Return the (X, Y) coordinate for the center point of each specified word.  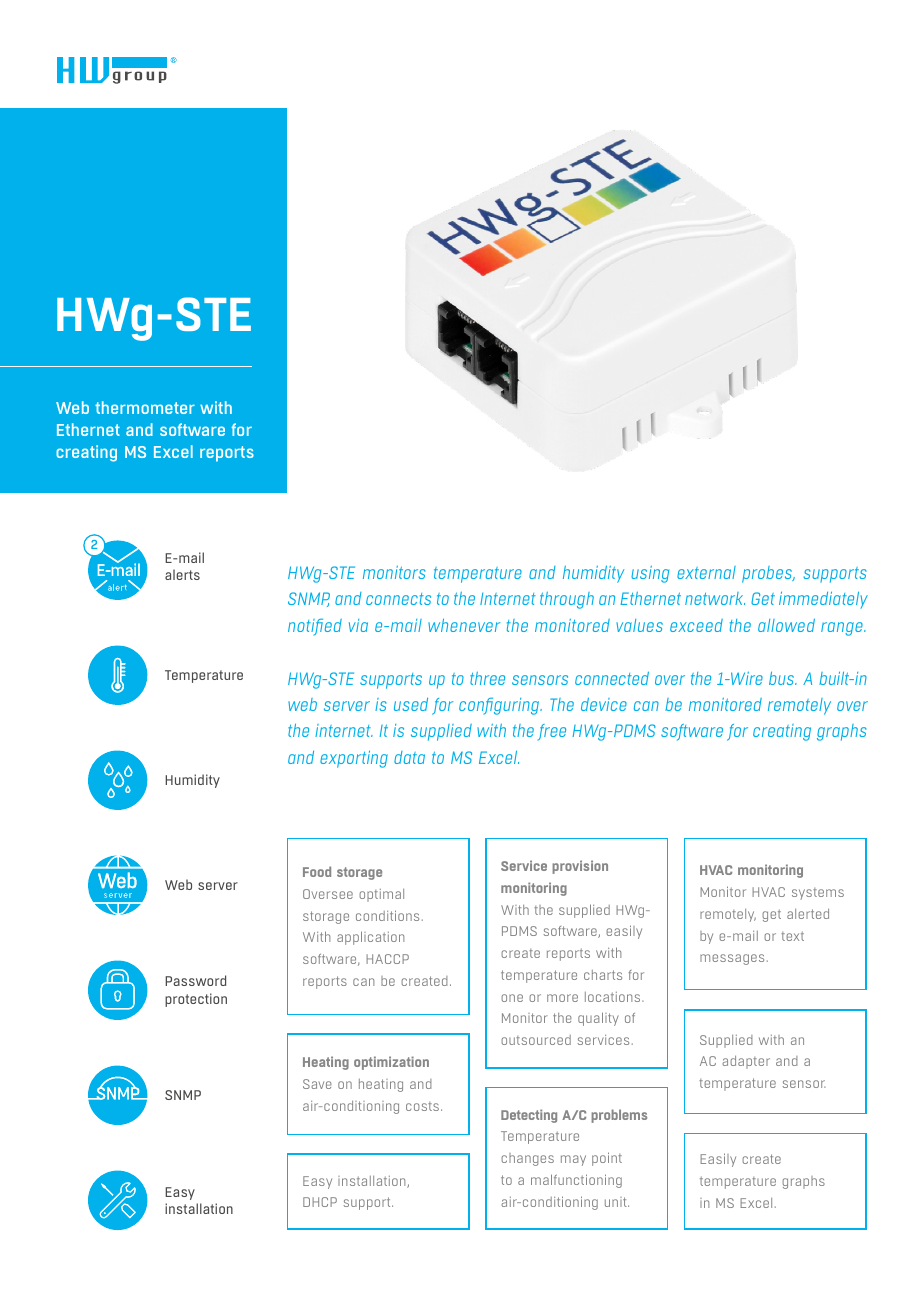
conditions (387, 915)
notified (315, 627)
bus (782, 678)
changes (527, 1159)
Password (195, 980)
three (487, 678)
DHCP (320, 1202)
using (650, 574)
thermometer (145, 407)
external (706, 572)
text (792, 936)
